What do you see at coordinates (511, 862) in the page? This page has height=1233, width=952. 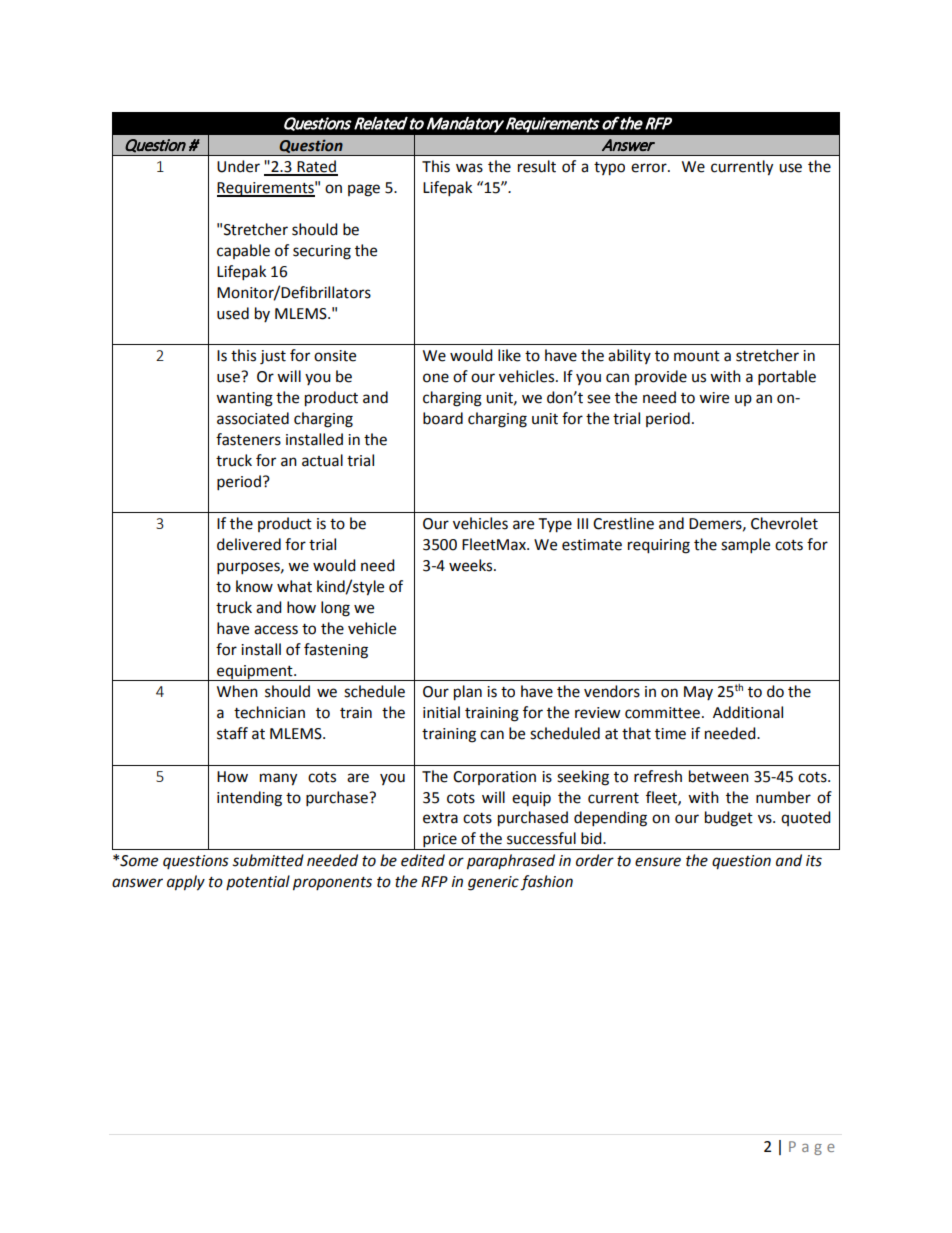 I see `paraphrased` at bounding box center [511, 862].
